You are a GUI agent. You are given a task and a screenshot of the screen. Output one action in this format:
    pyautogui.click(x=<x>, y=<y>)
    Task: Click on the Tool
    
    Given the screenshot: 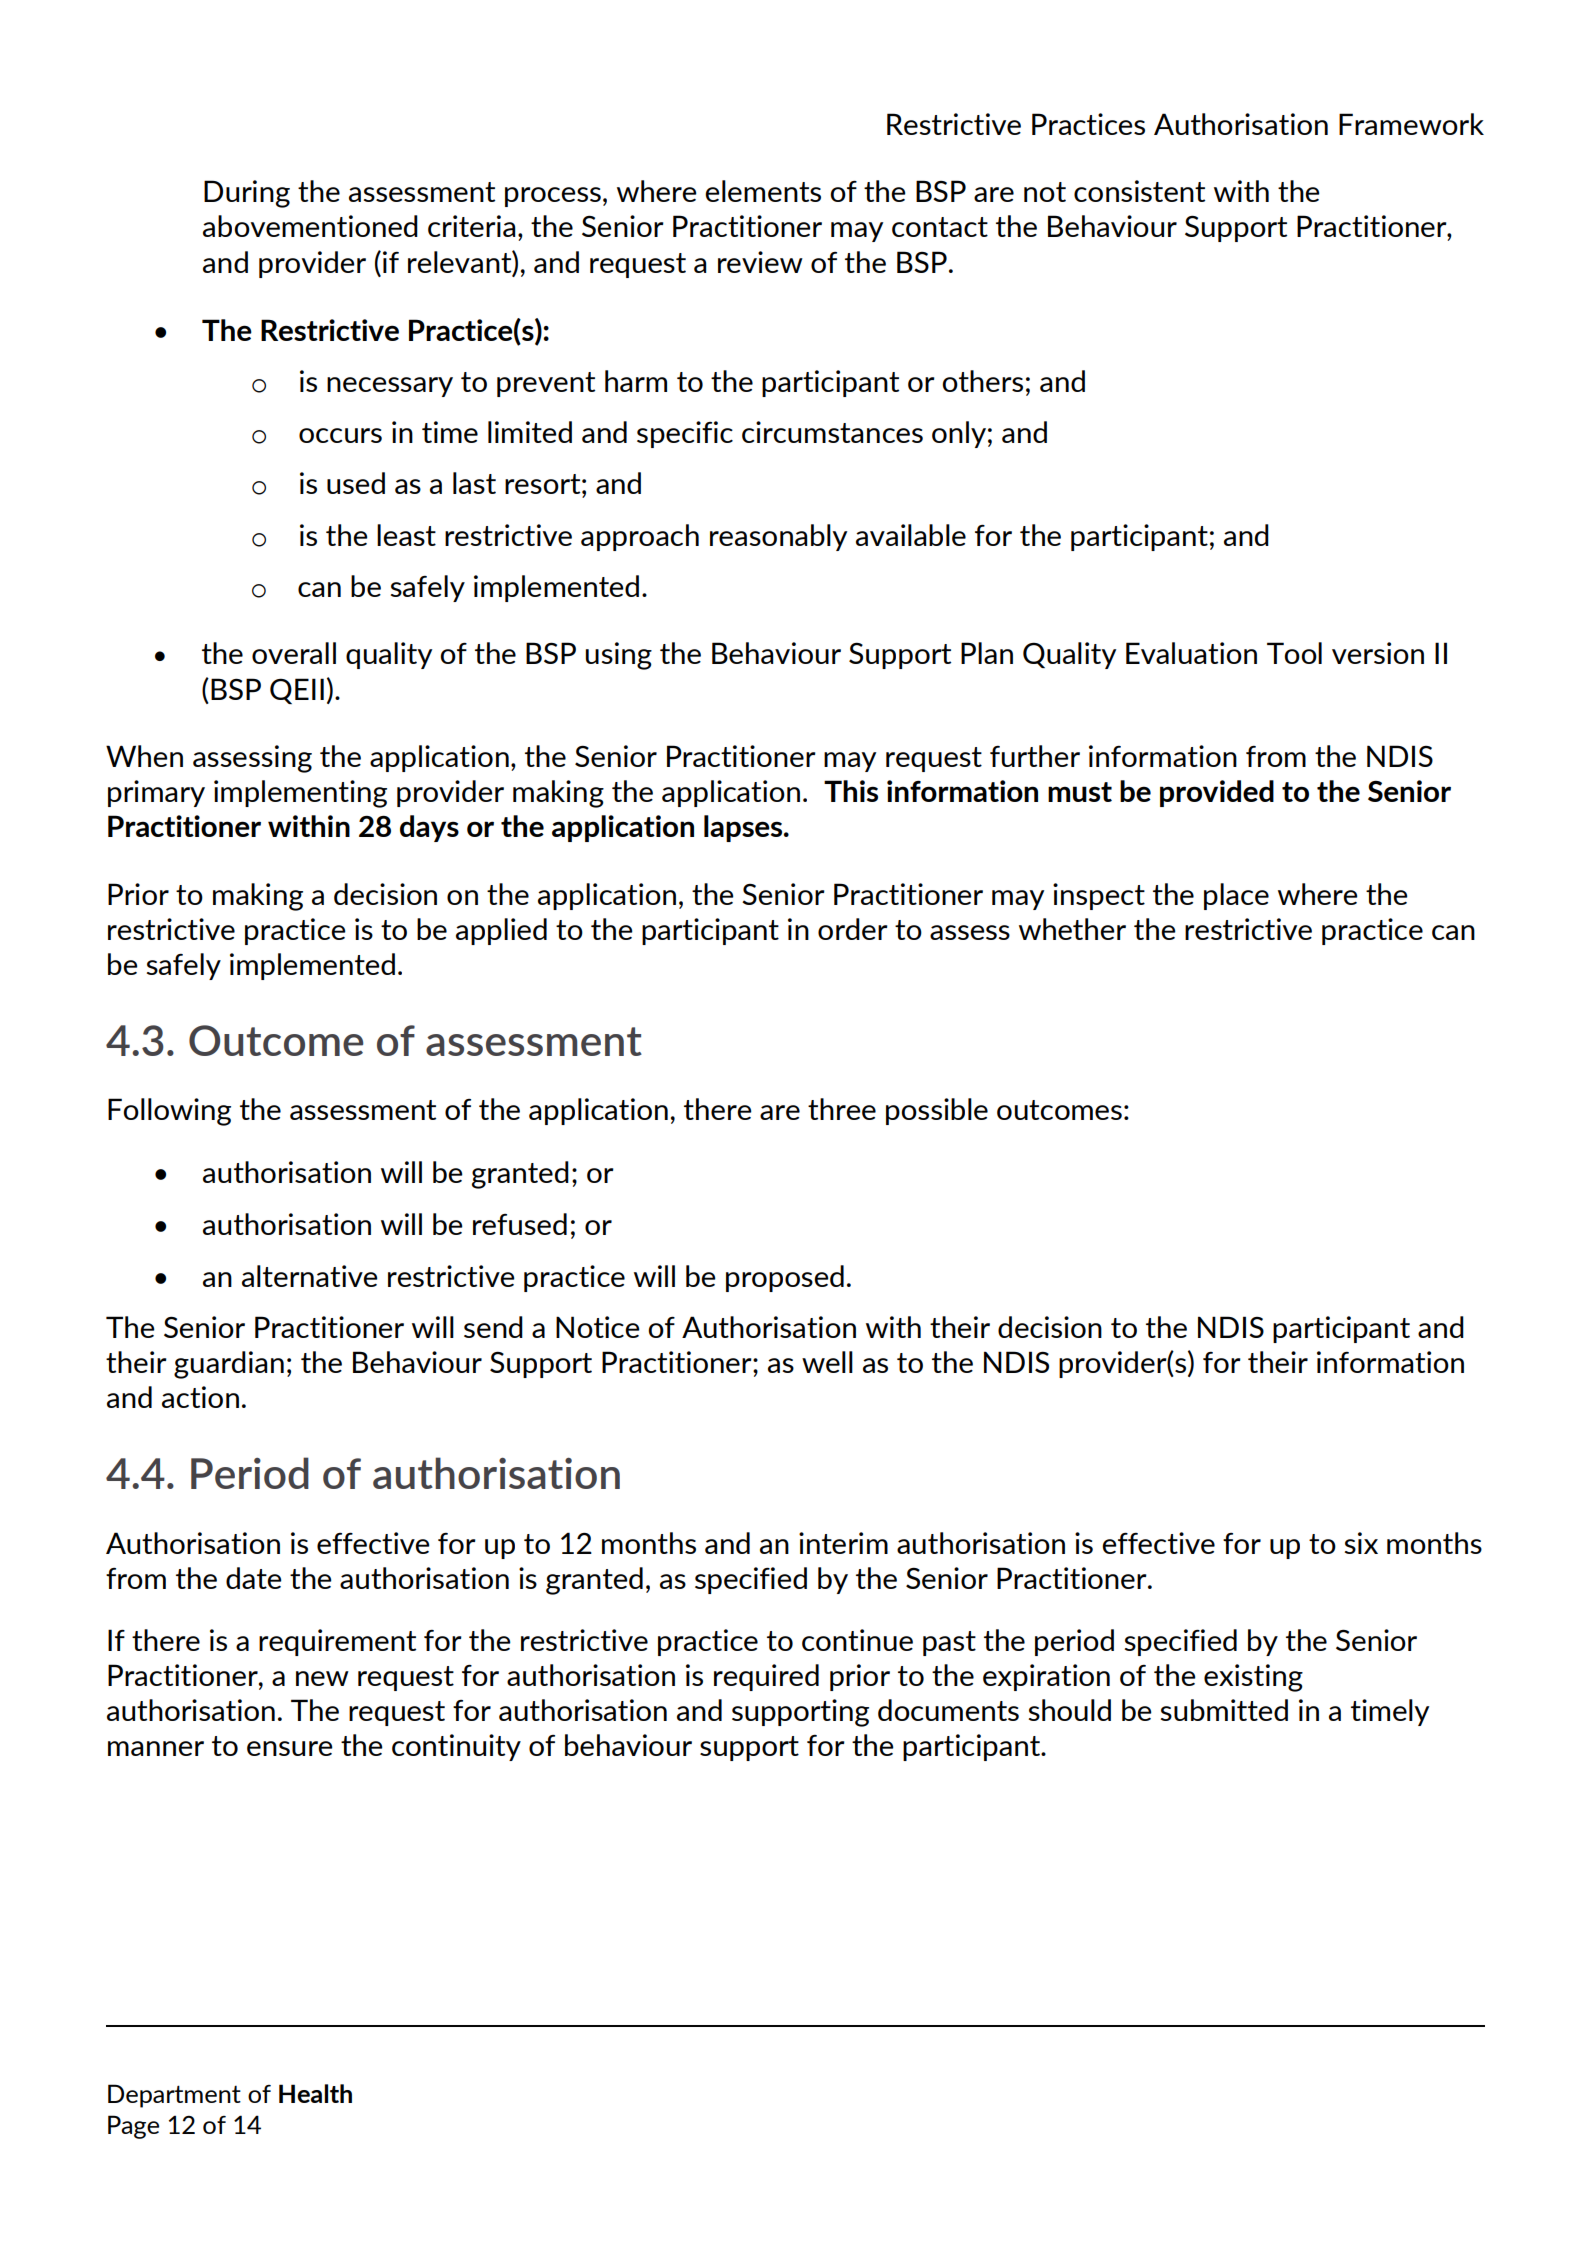 What is the action you would take?
    pyautogui.click(x=1294, y=653)
